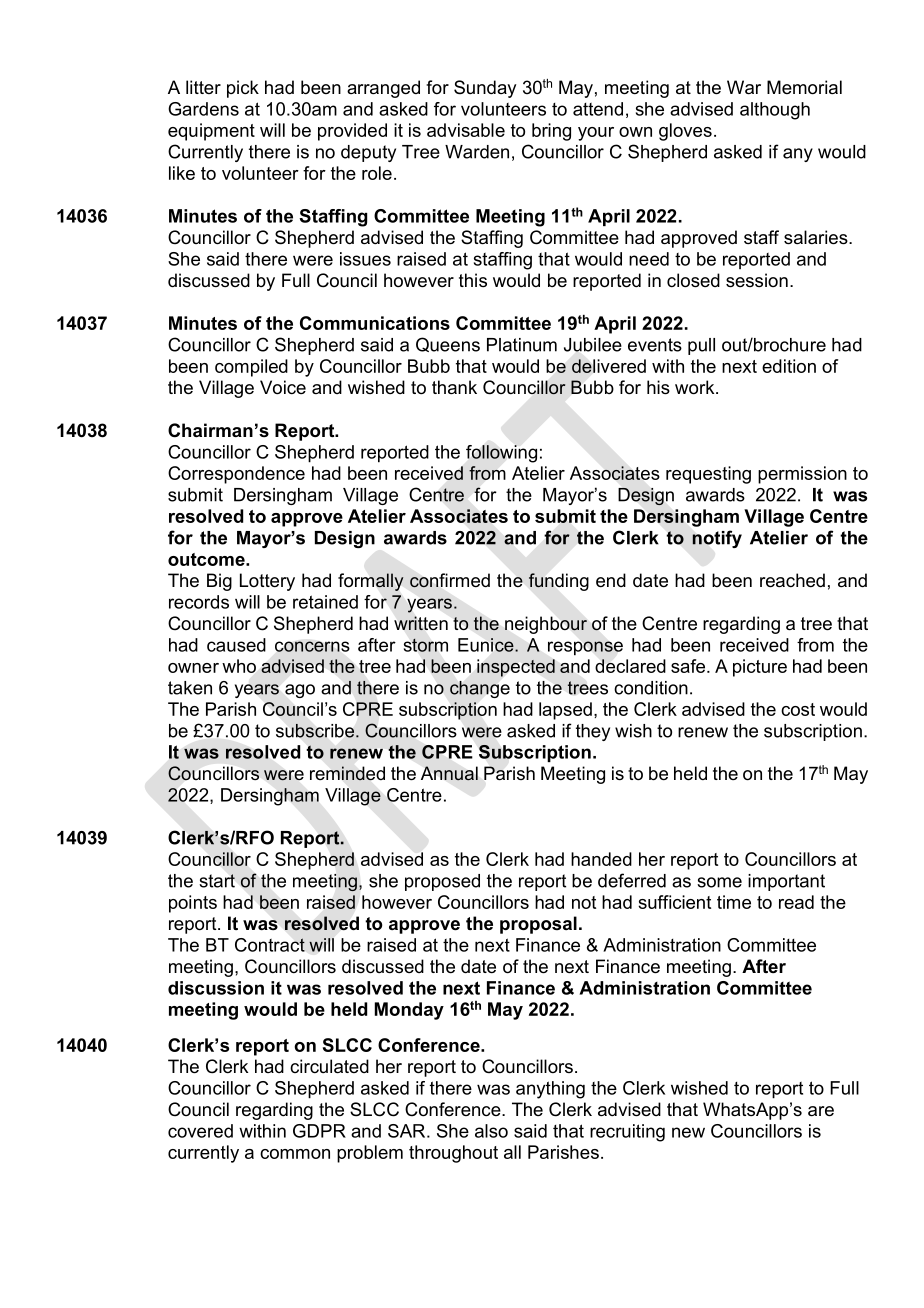 The width and height of the document is (924, 1308). Describe the element at coordinates (449, 773) in the document. I see `Annual` at that location.
